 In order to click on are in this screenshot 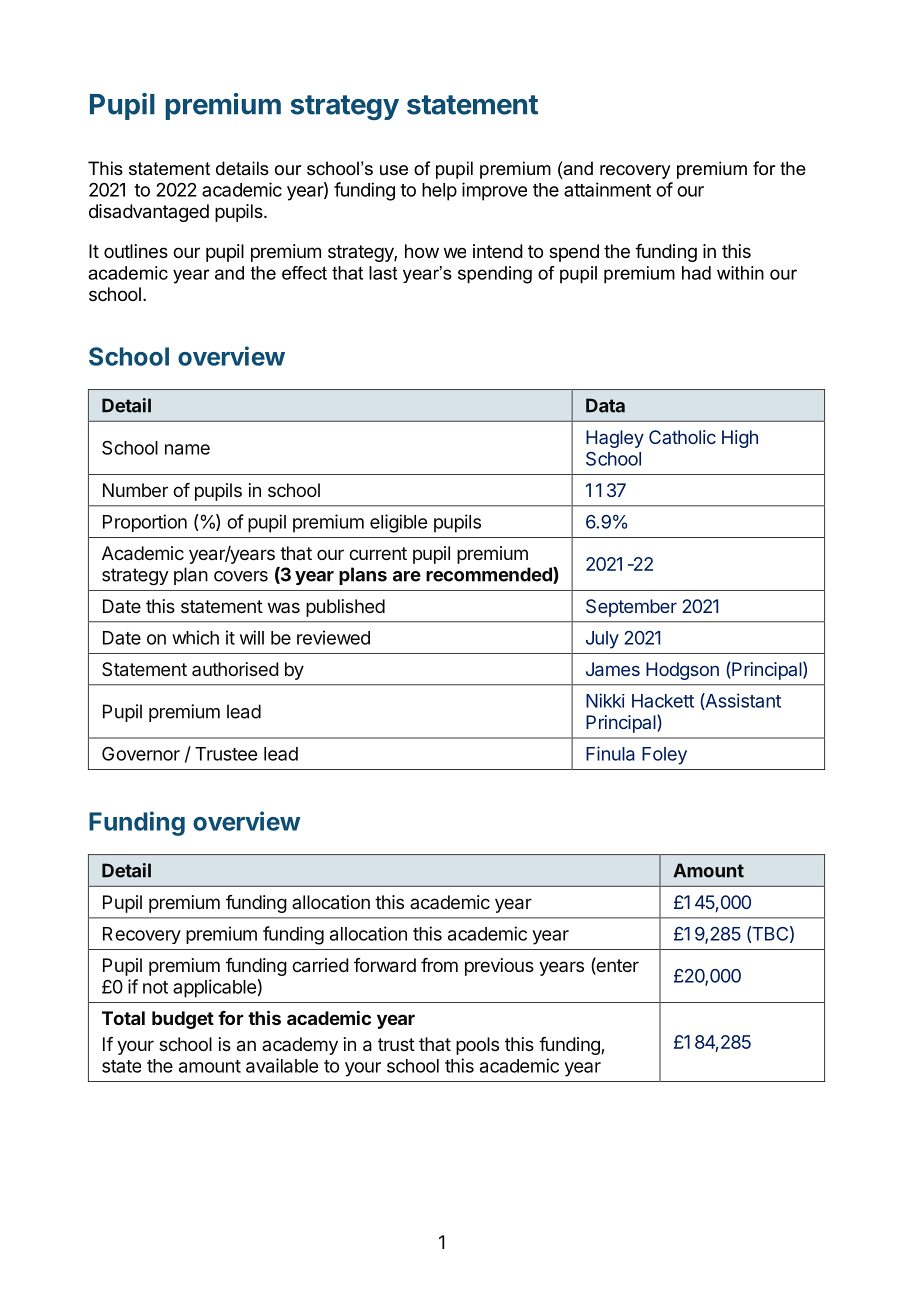, I will do `click(407, 576)`.
